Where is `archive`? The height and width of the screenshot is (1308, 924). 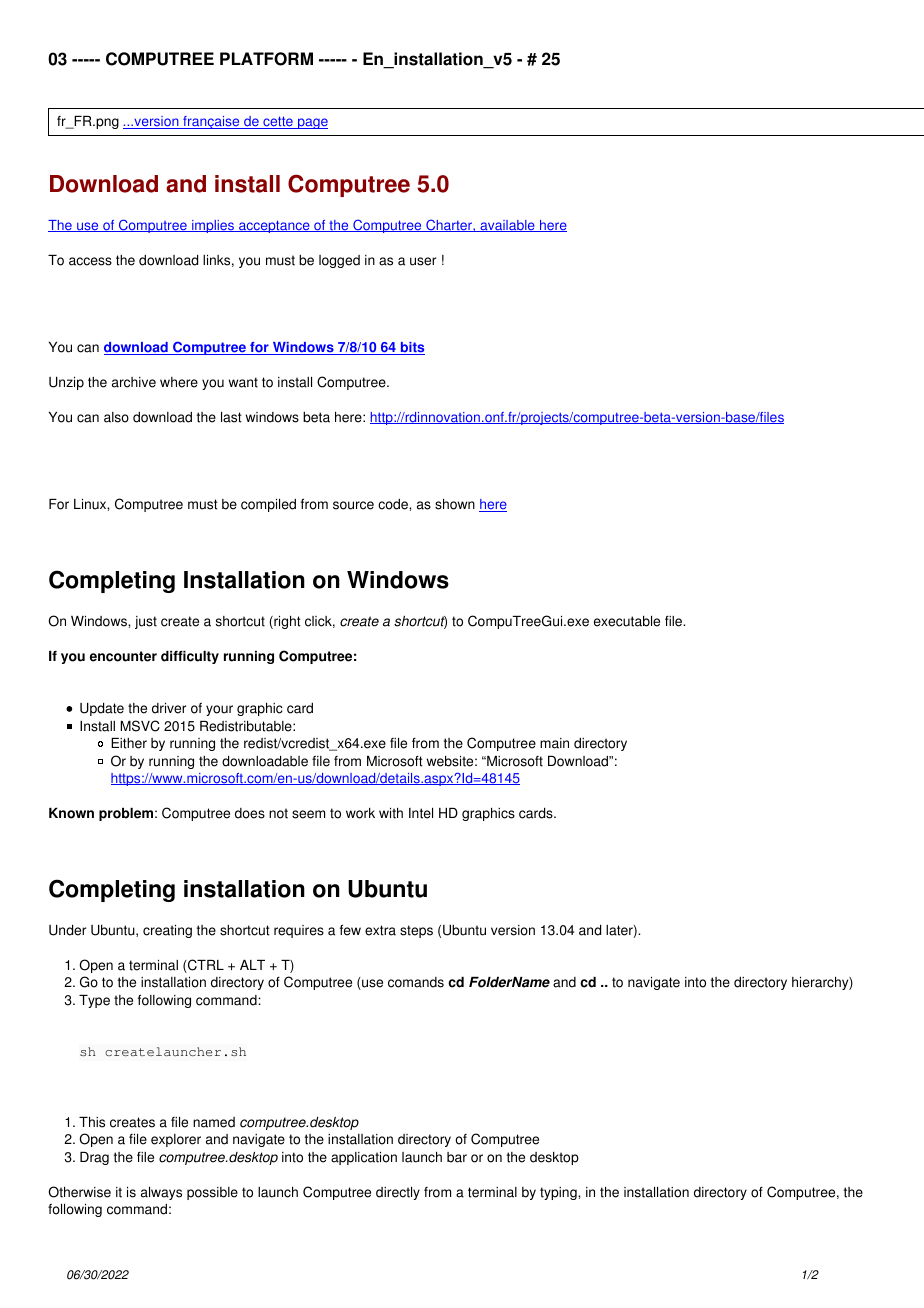 archive is located at coordinates (134, 382).
